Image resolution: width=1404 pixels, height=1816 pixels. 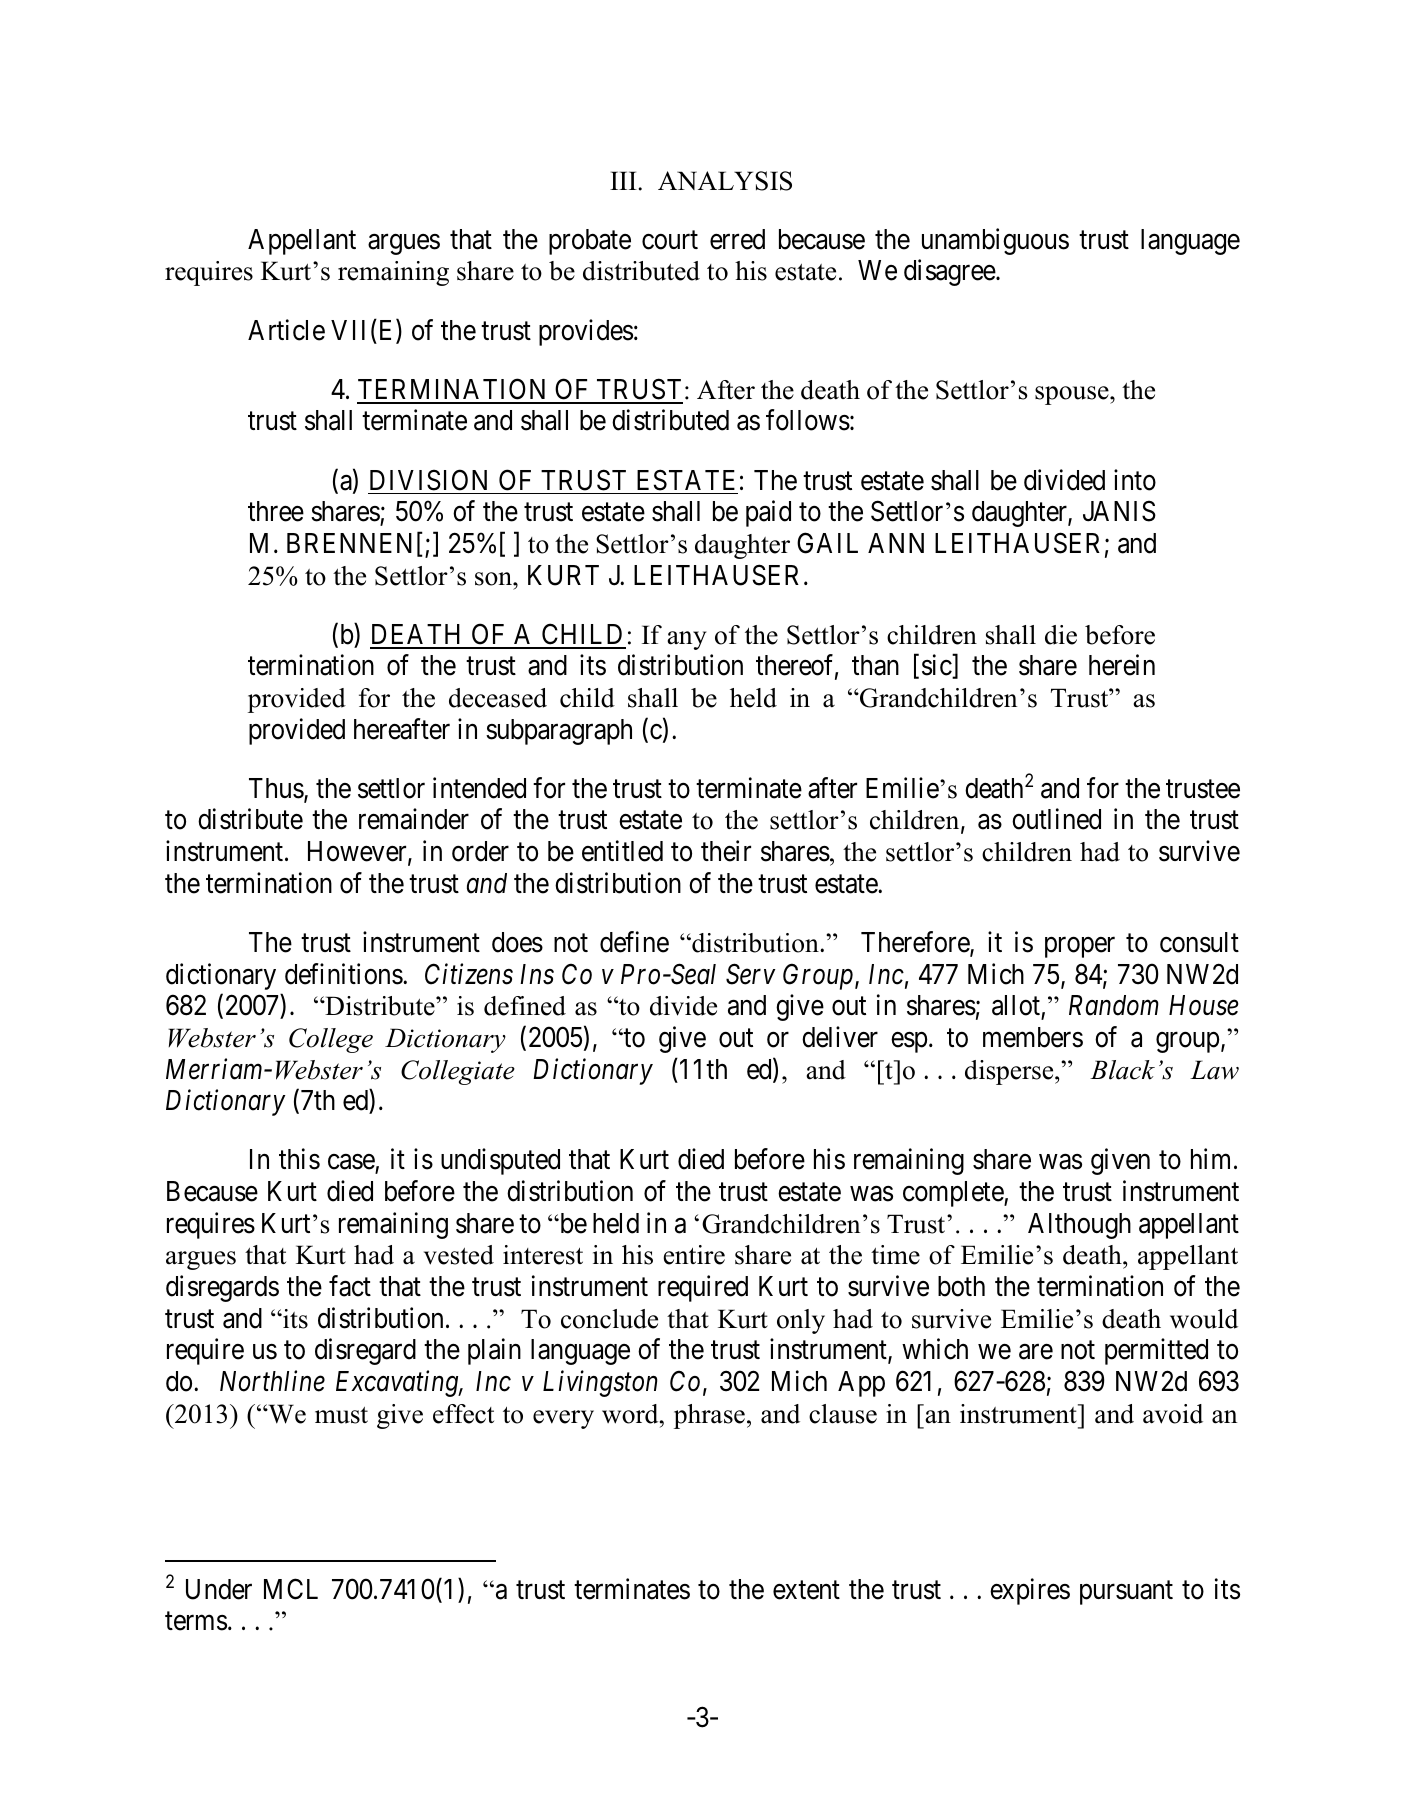 What do you see at coordinates (291, 1589) in the image?
I see `MCL` at bounding box center [291, 1589].
